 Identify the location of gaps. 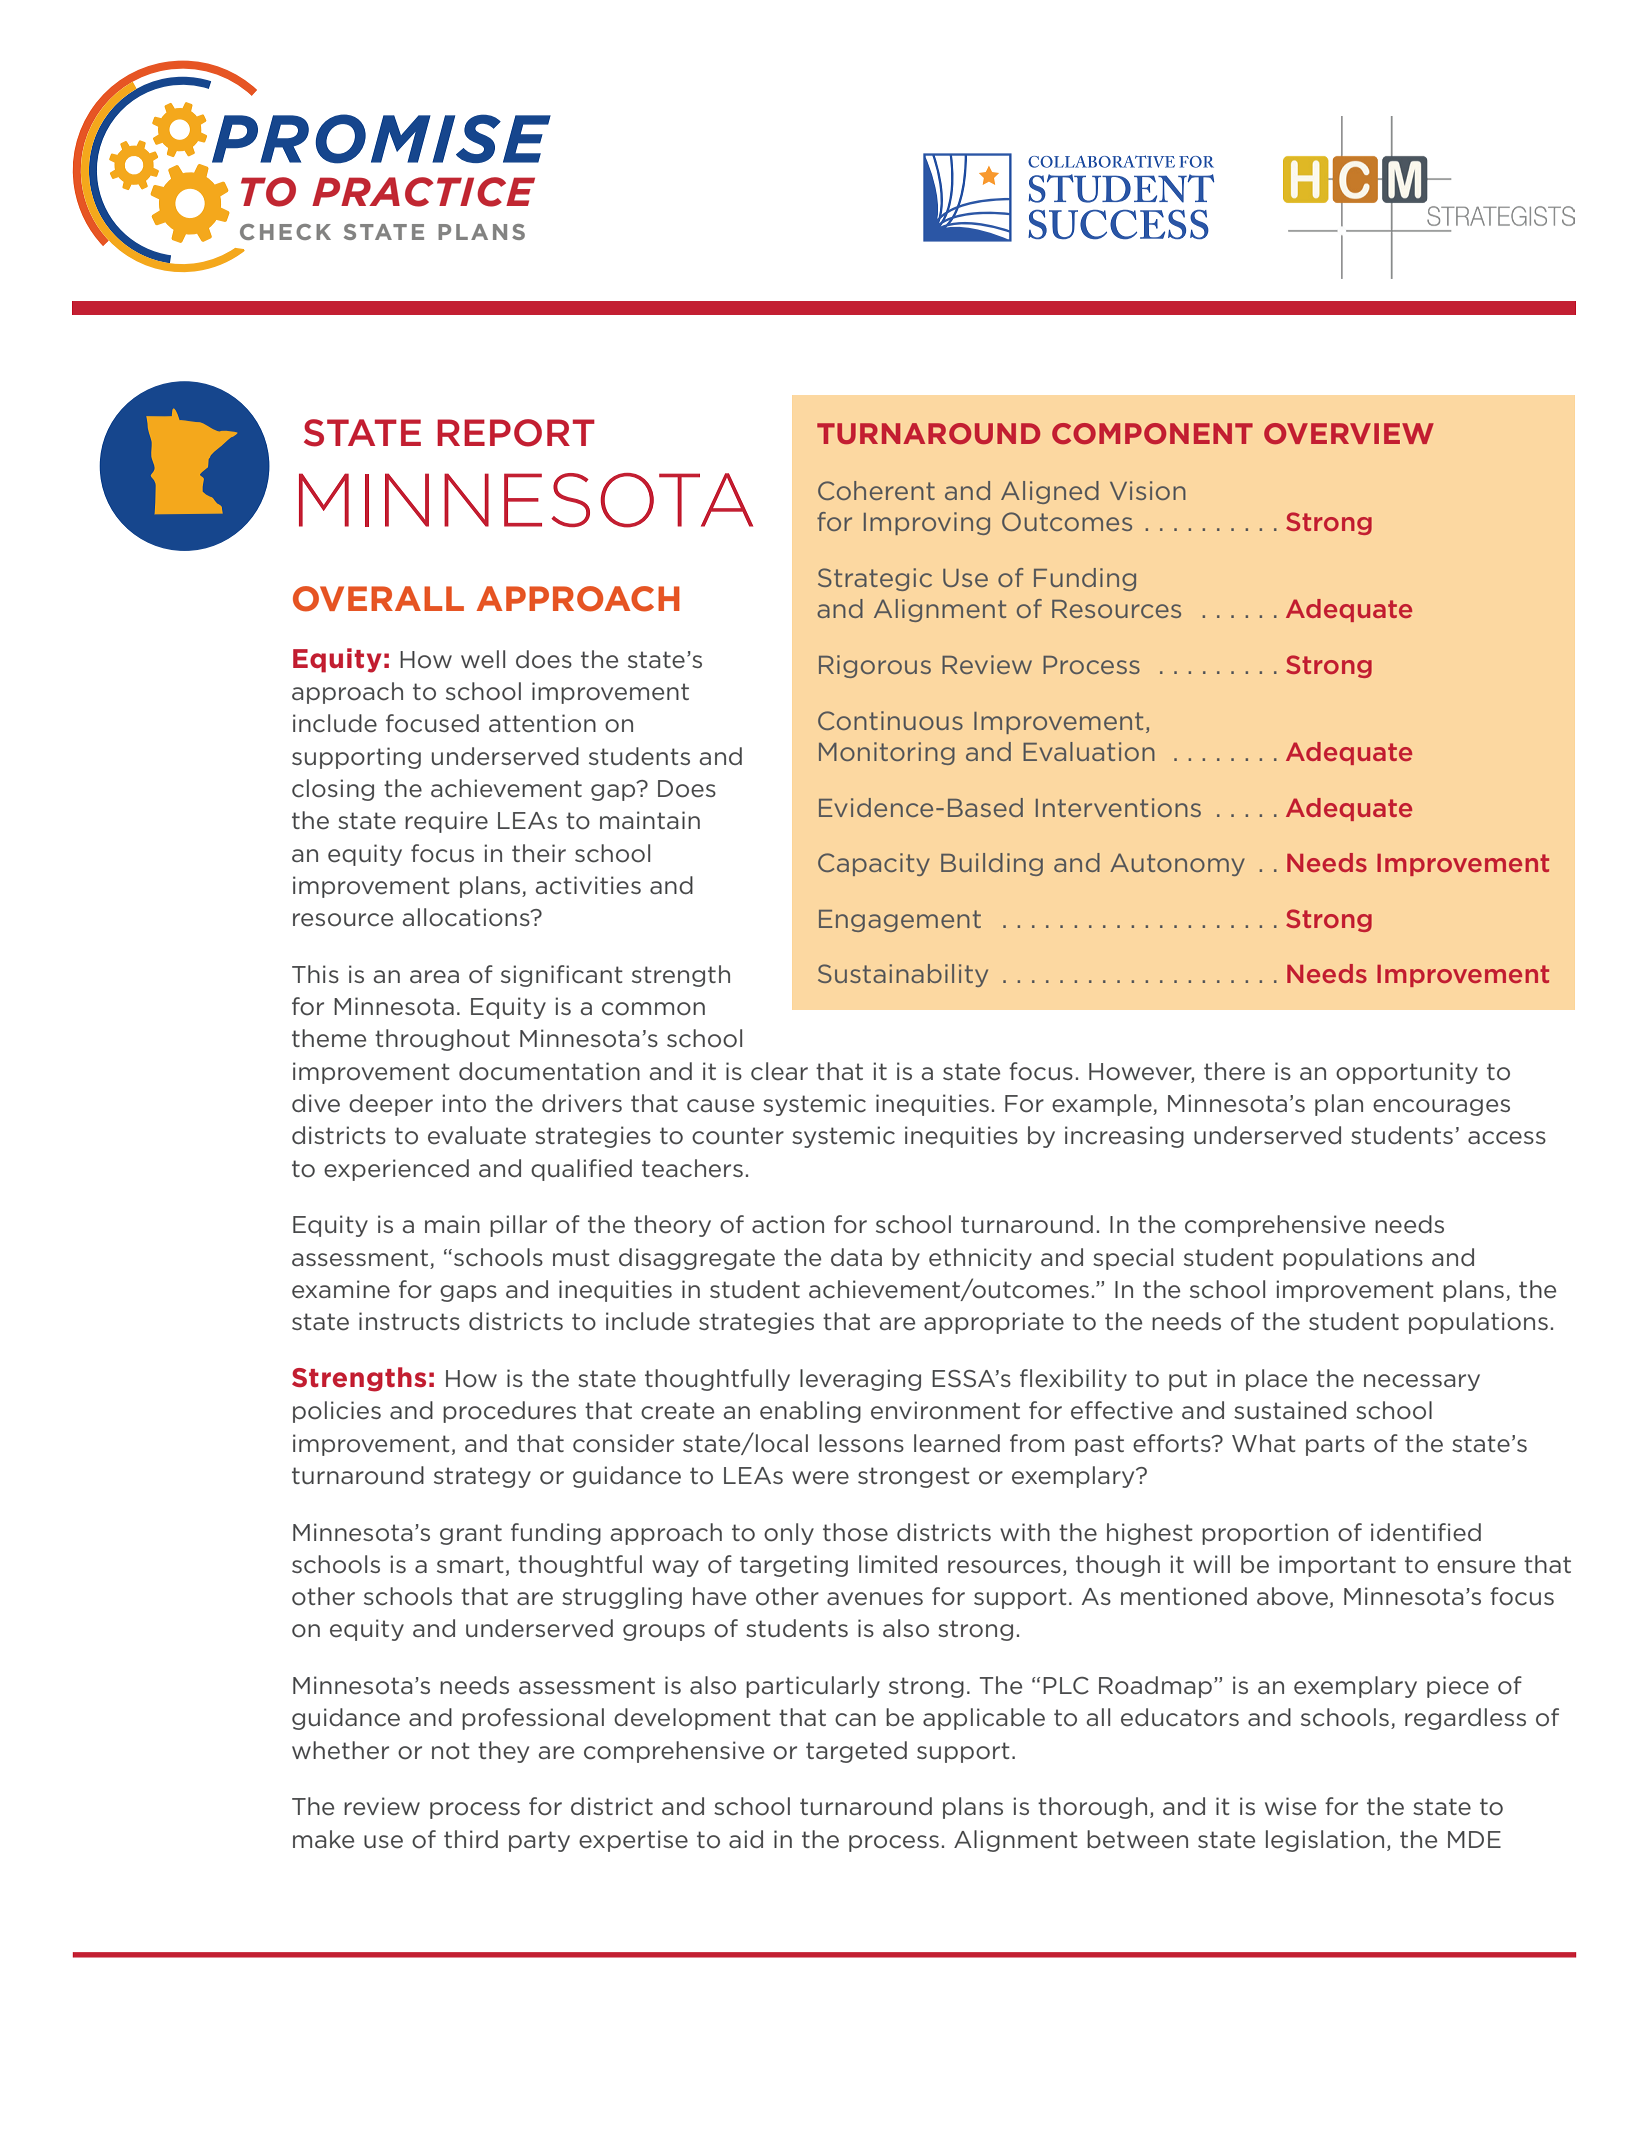
(468, 1293).
